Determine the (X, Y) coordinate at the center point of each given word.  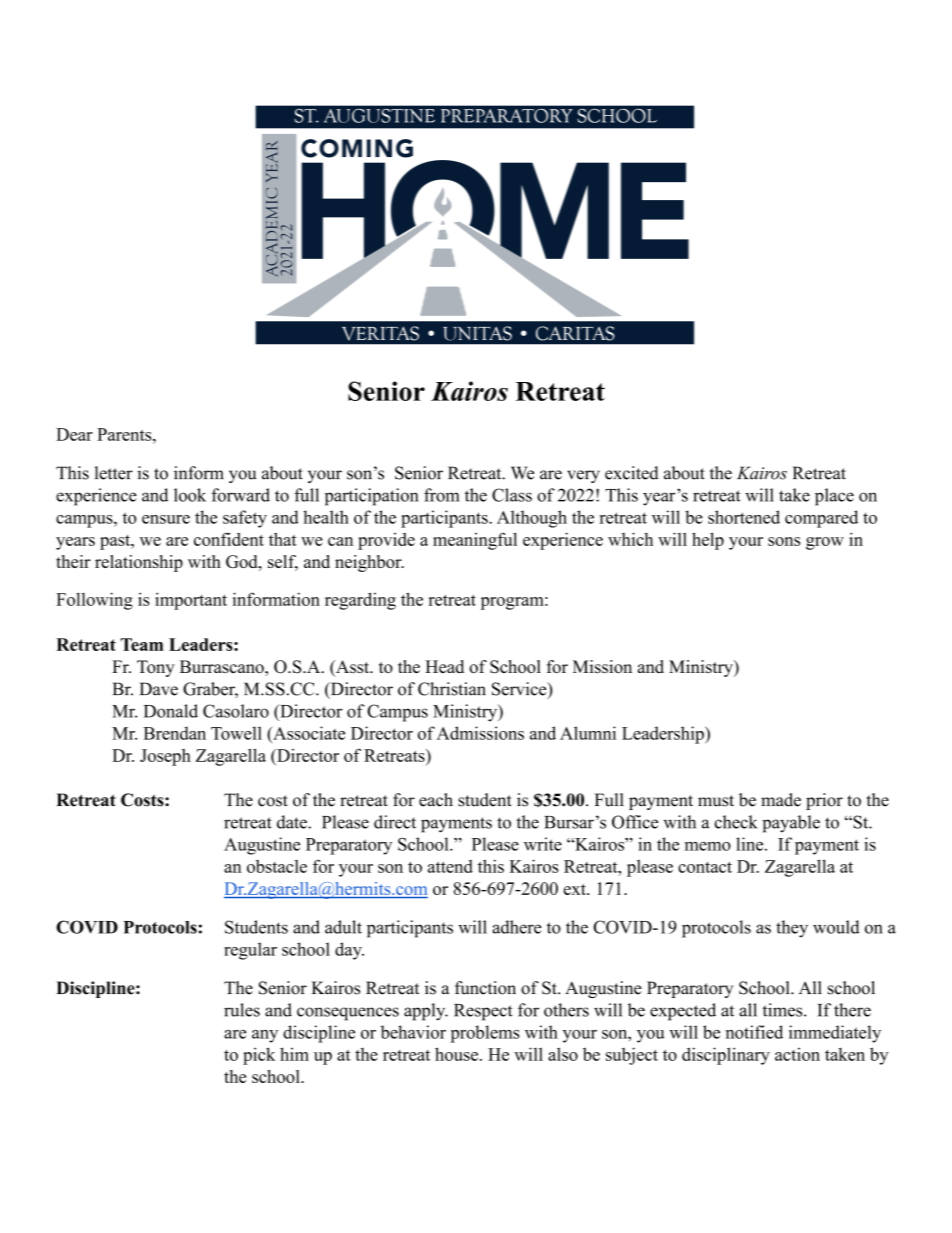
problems (485, 1034)
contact (705, 867)
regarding (360, 601)
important (191, 601)
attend (450, 866)
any (265, 1036)
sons (784, 541)
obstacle (277, 866)
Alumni (588, 733)
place (834, 497)
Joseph (165, 757)
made (781, 800)
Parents (125, 434)
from (442, 495)
